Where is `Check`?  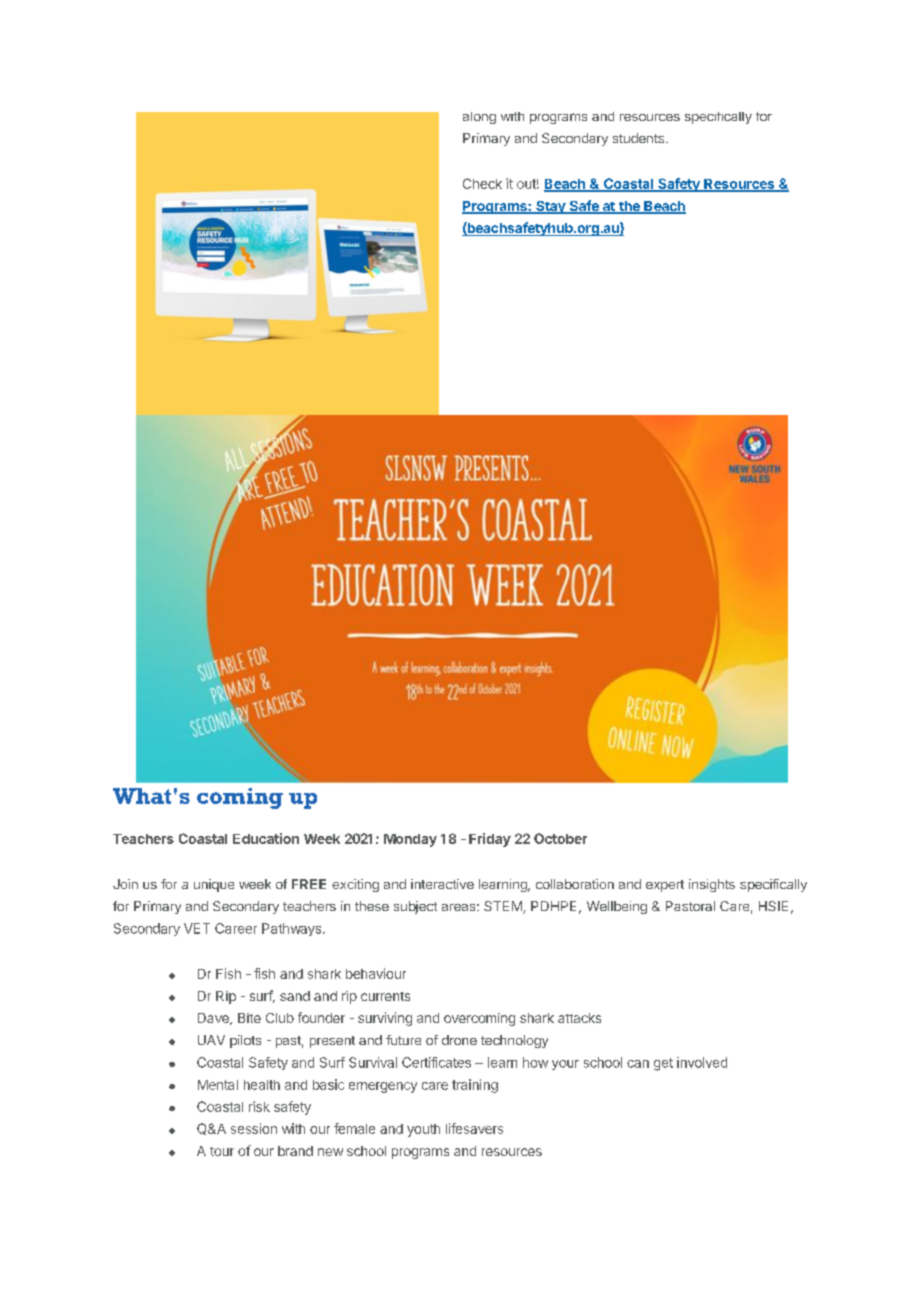
Check is located at coordinates (482, 183).
